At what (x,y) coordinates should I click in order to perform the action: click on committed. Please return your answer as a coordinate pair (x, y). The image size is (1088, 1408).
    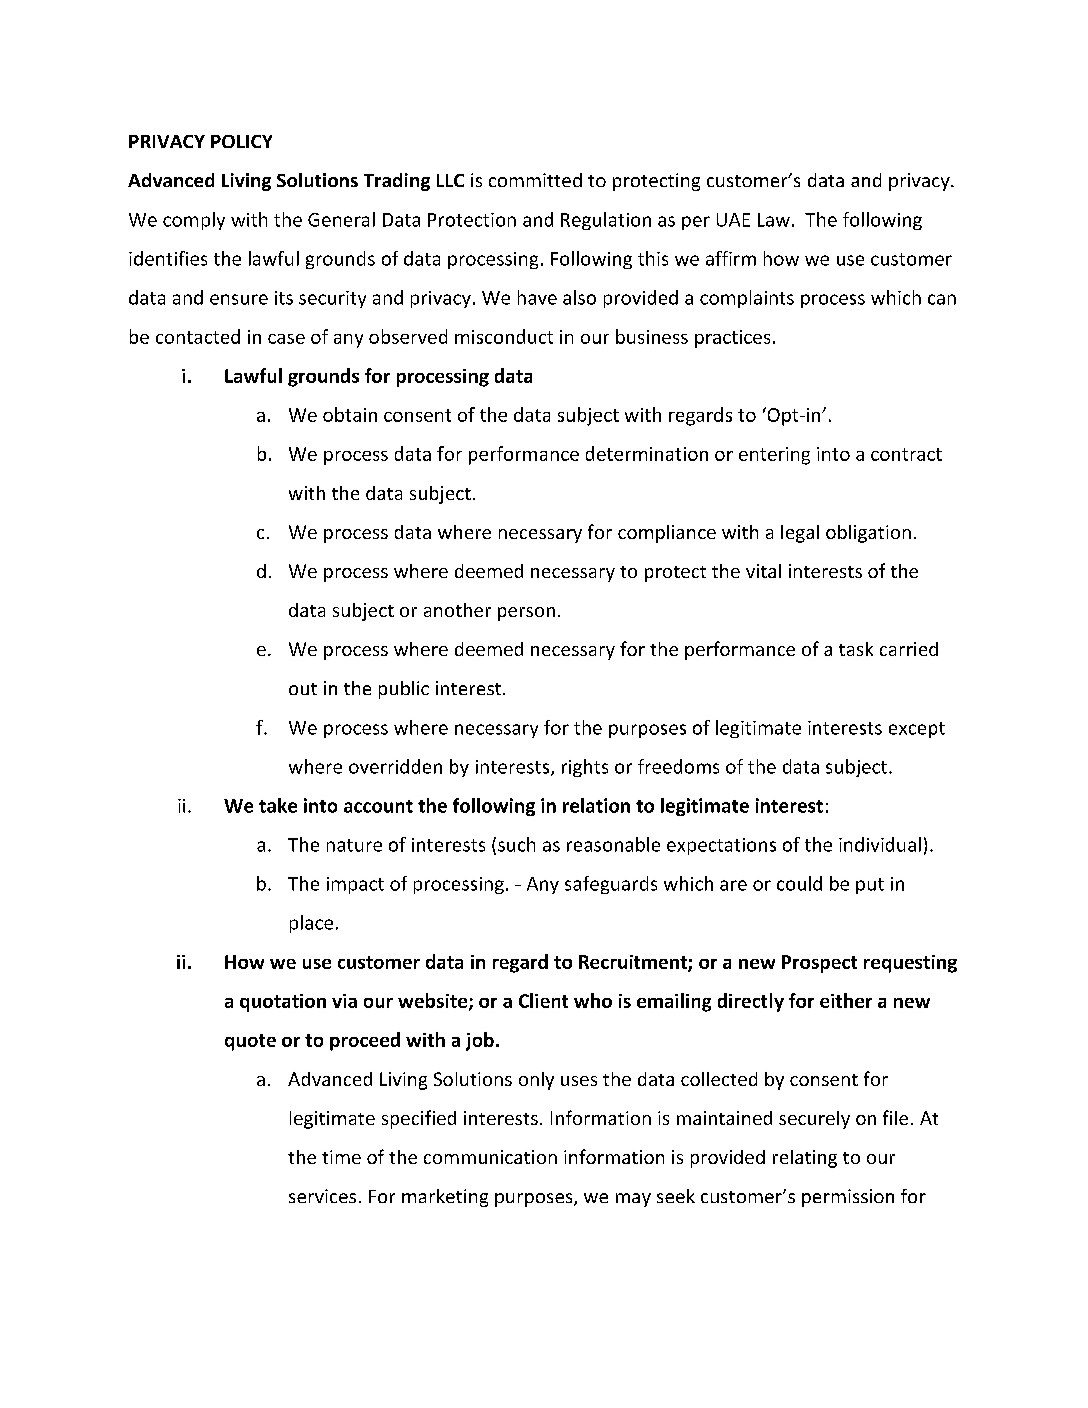
    Looking at the image, I should click on (535, 180).
